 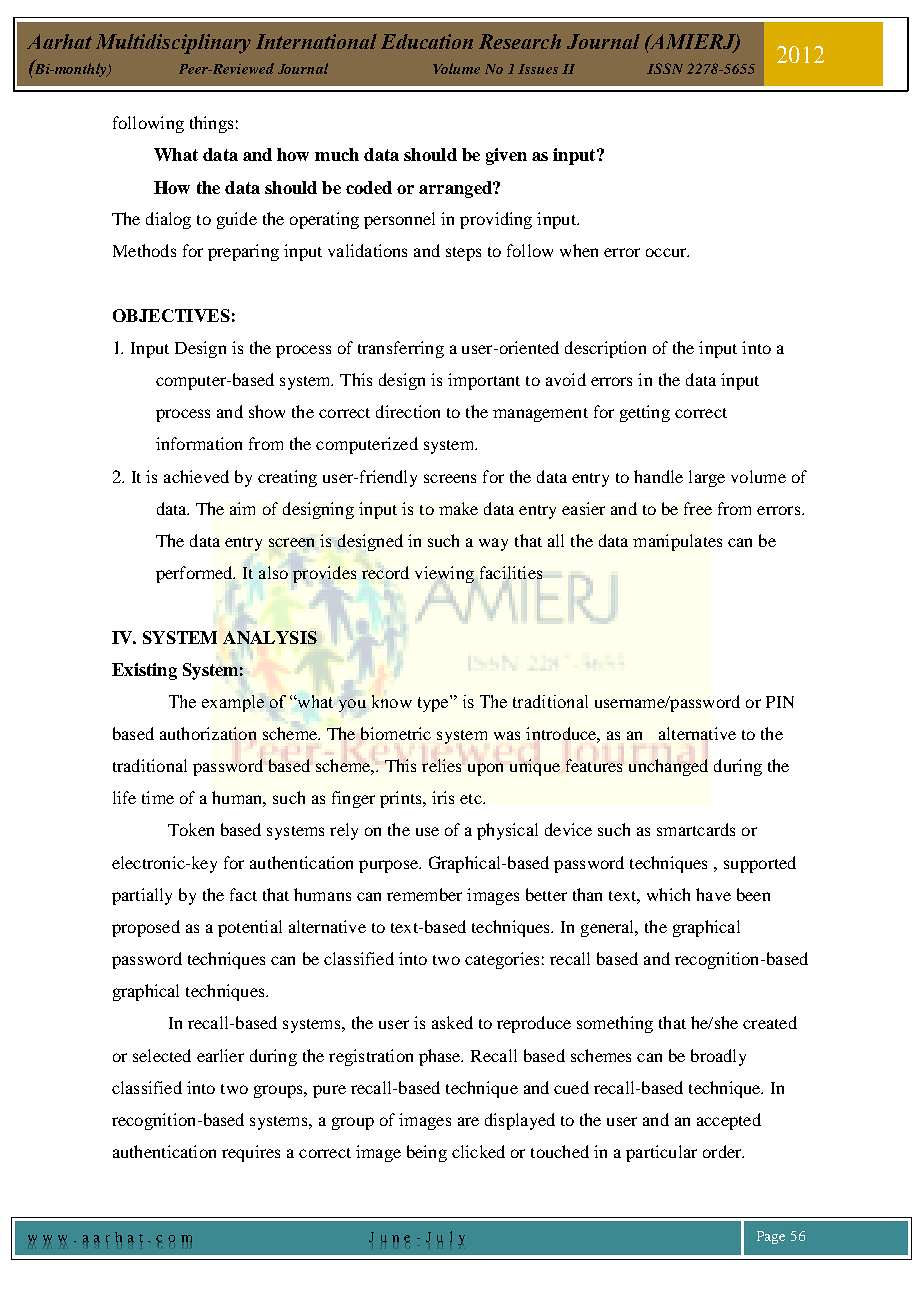 What do you see at coordinates (270, 637) in the screenshot?
I see `ANALYSIS` at bounding box center [270, 637].
